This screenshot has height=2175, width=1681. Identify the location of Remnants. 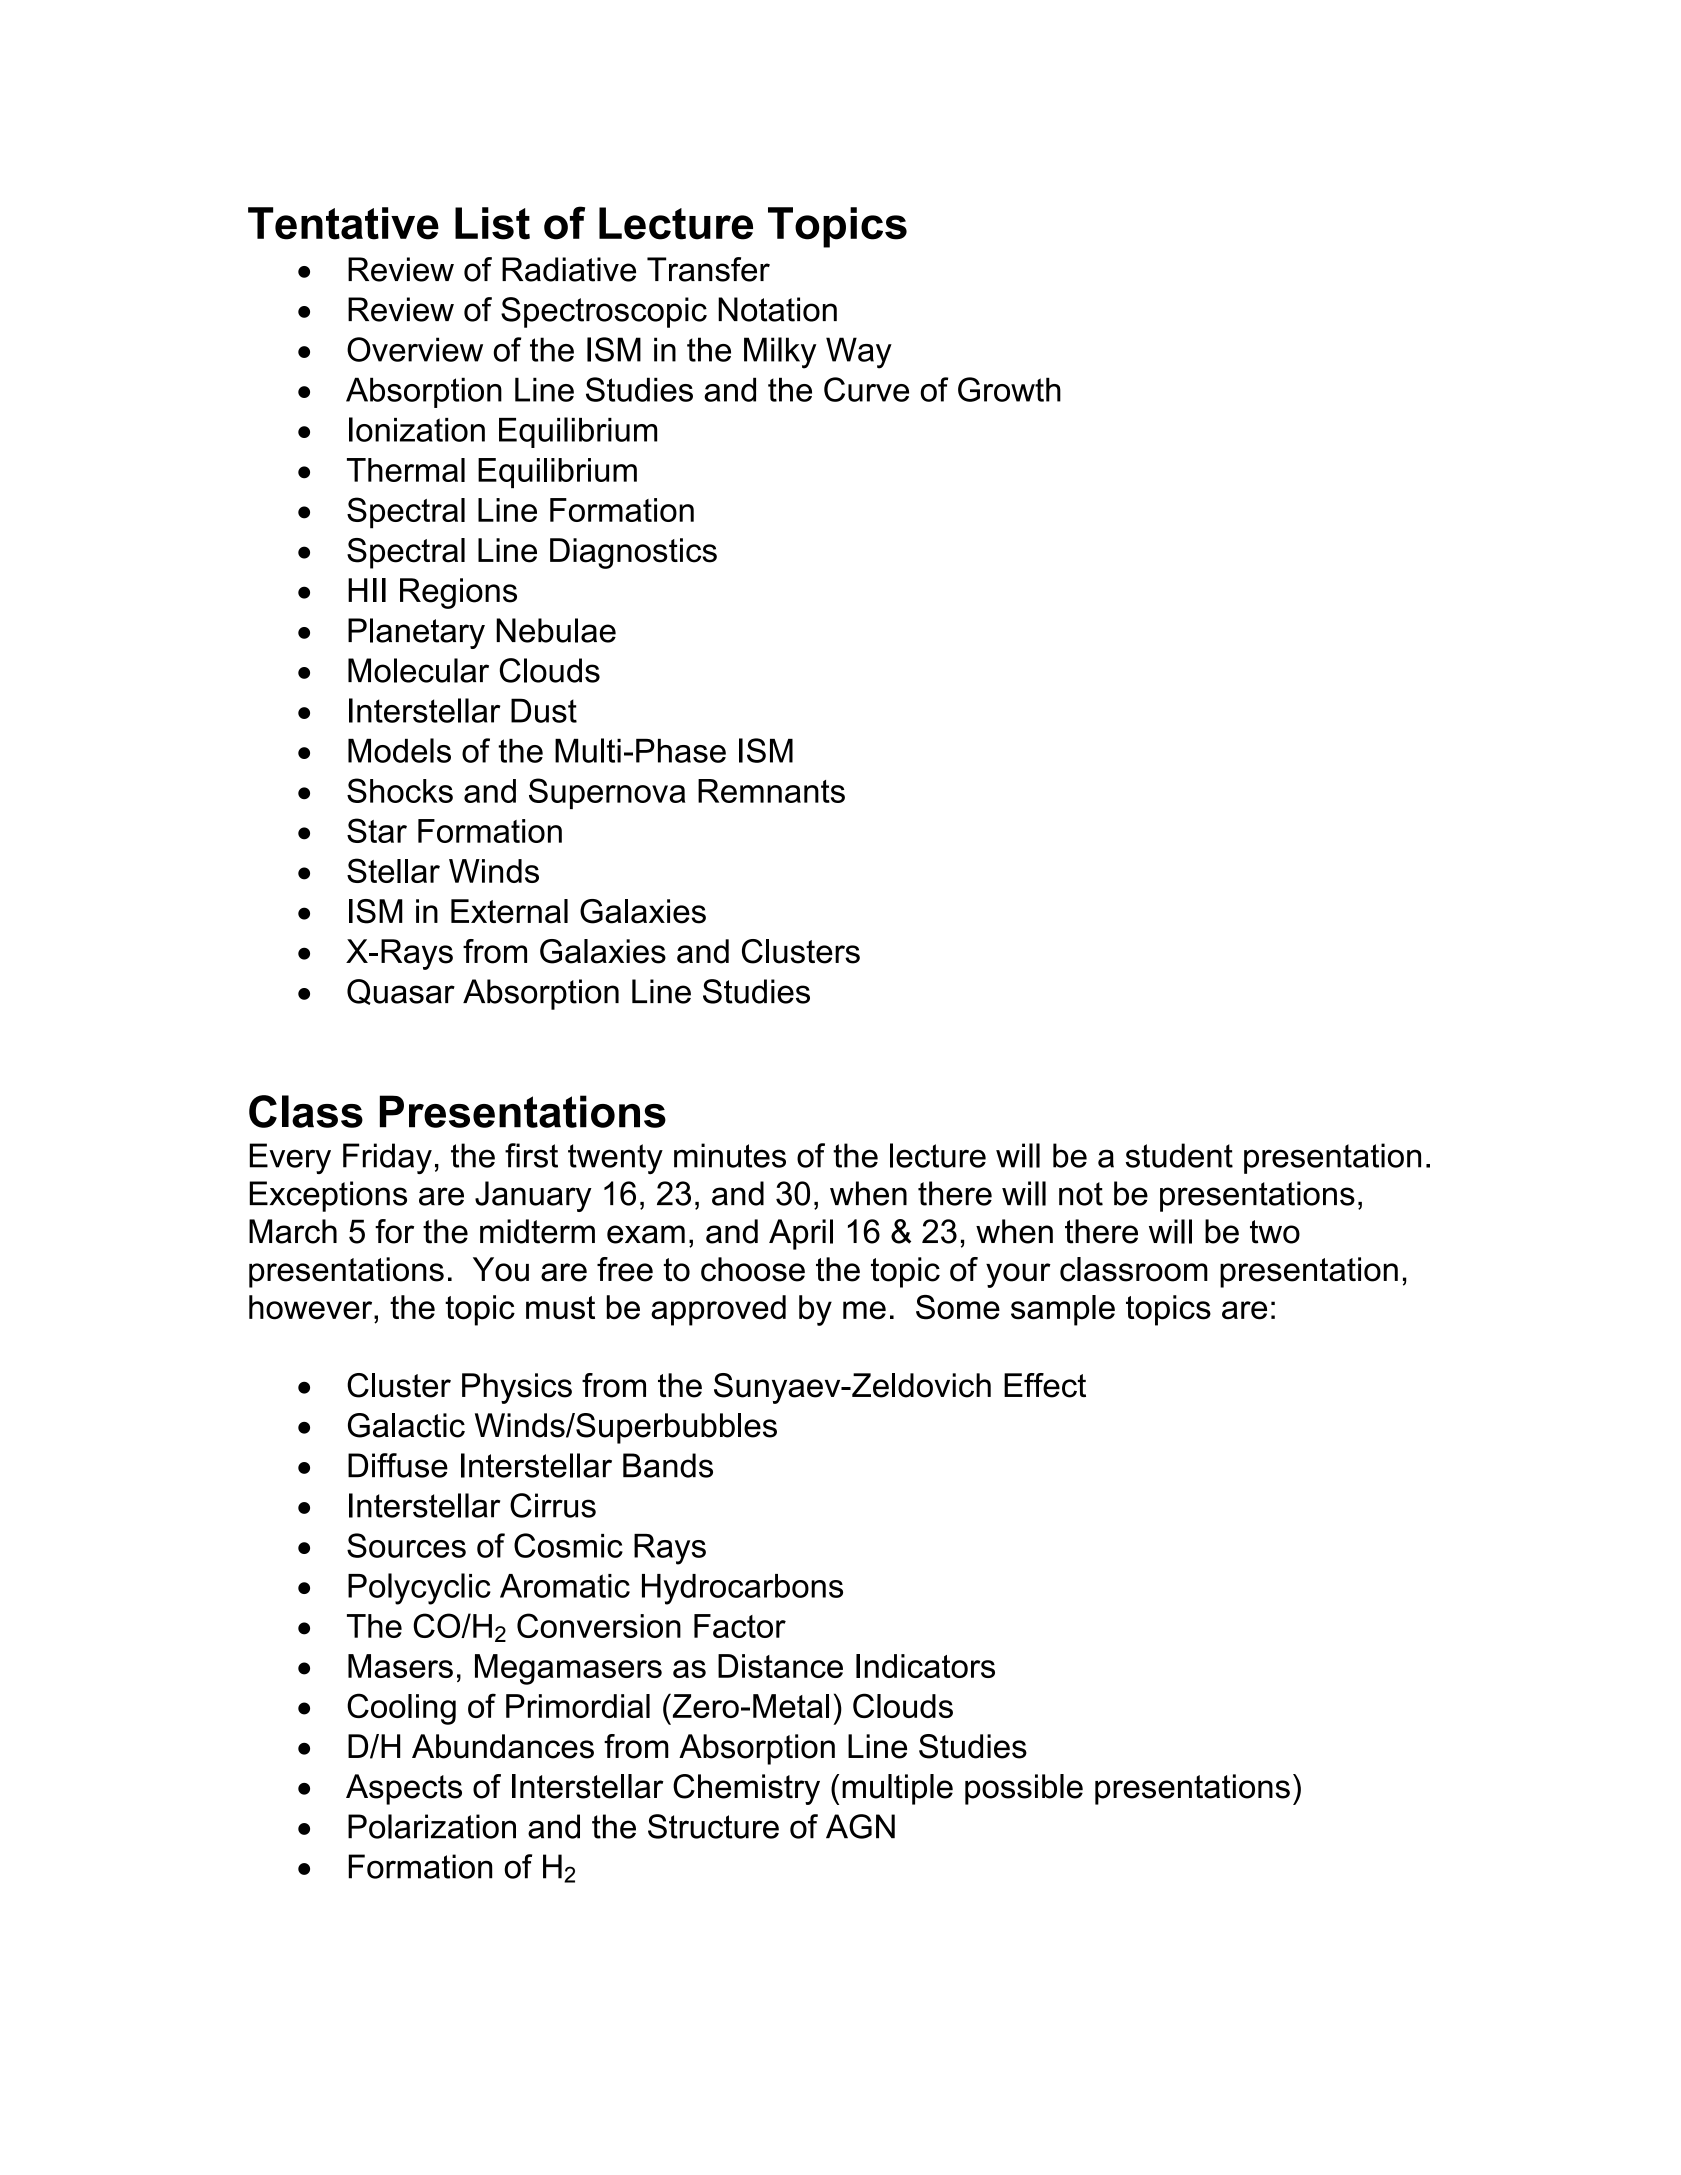
(771, 791).
